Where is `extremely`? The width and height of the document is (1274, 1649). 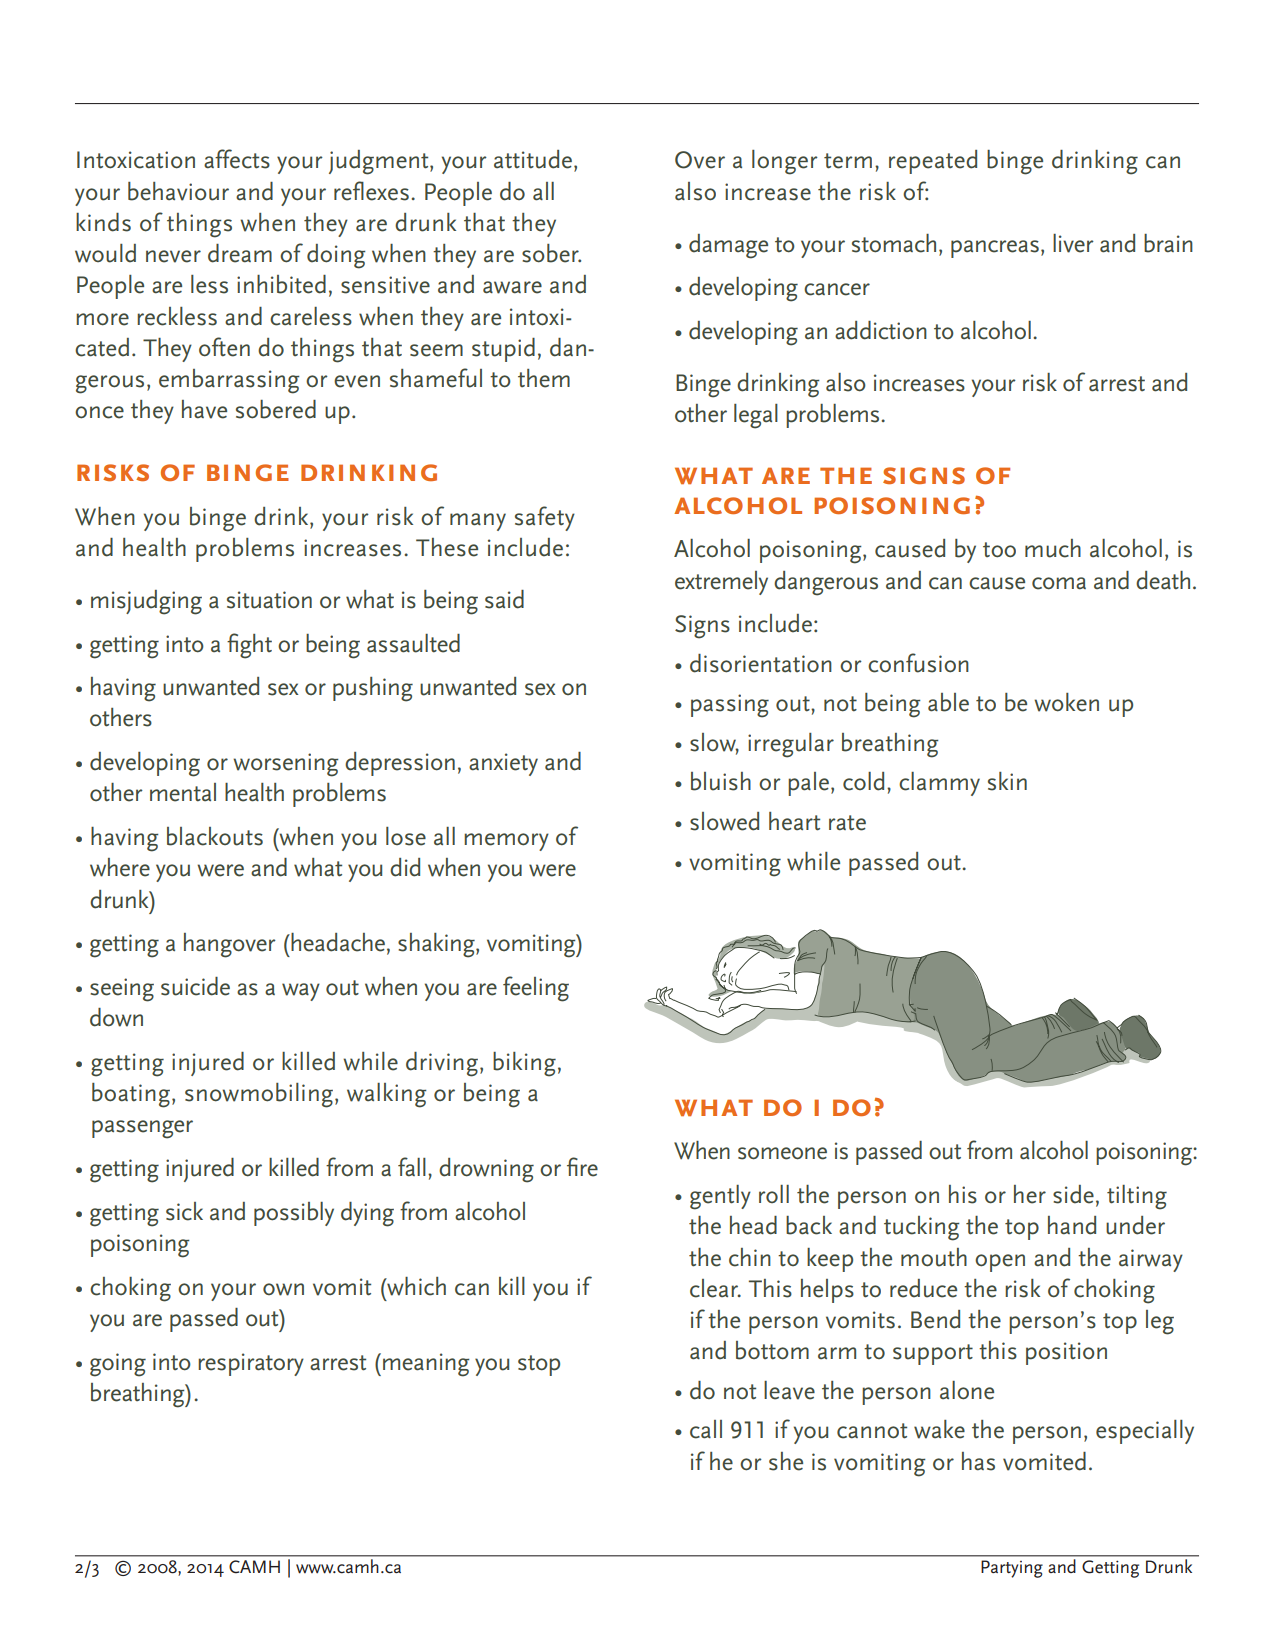
extremely is located at coordinates (721, 583).
